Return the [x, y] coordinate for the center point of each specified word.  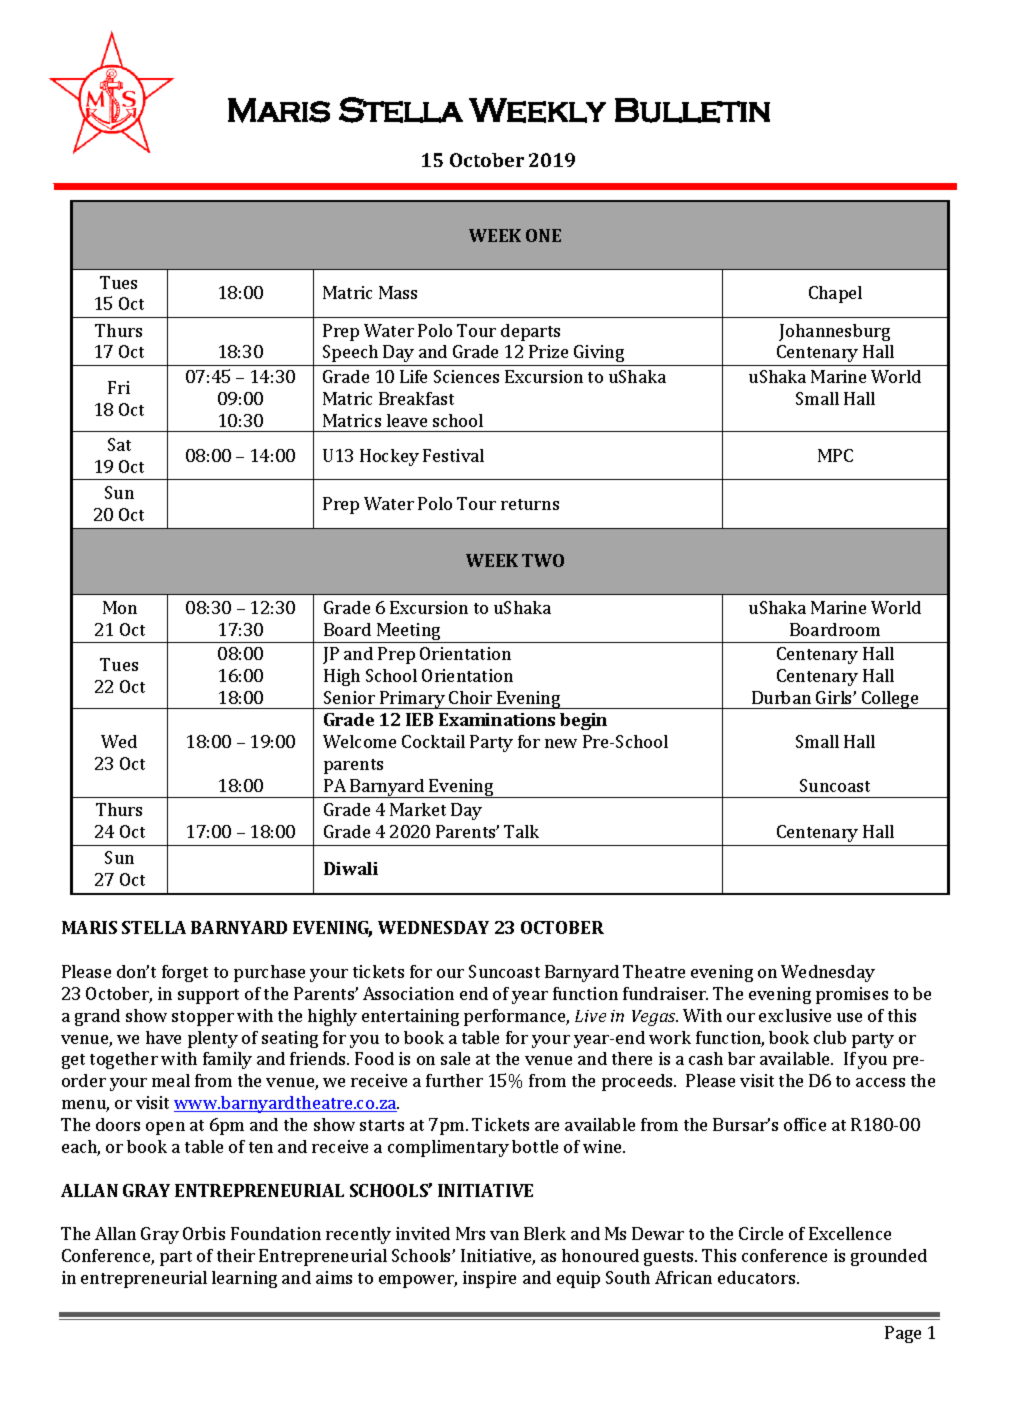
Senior [349, 697]
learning [244, 1279]
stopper [203, 1018]
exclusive [795, 1015]
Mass [398, 292]
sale [455, 1058]
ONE [543, 235]
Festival [453, 455]
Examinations [497, 719]
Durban [781, 697]
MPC [835, 455]
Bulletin [692, 110]
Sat [119, 444]
